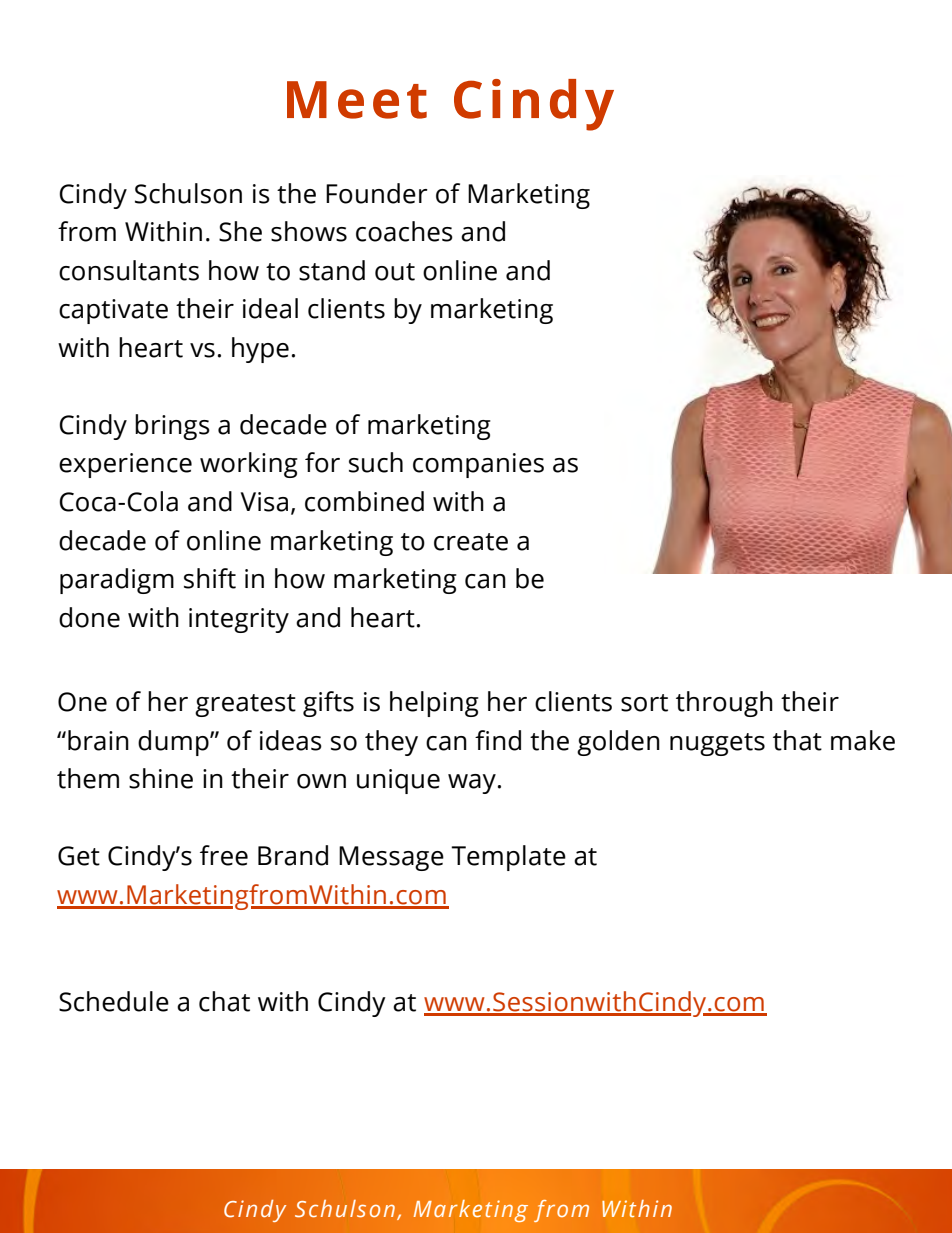 This page has width=952, height=1233. What do you see at coordinates (377, 193) in the page?
I see `Founder` at bounding box center [377, 193].
